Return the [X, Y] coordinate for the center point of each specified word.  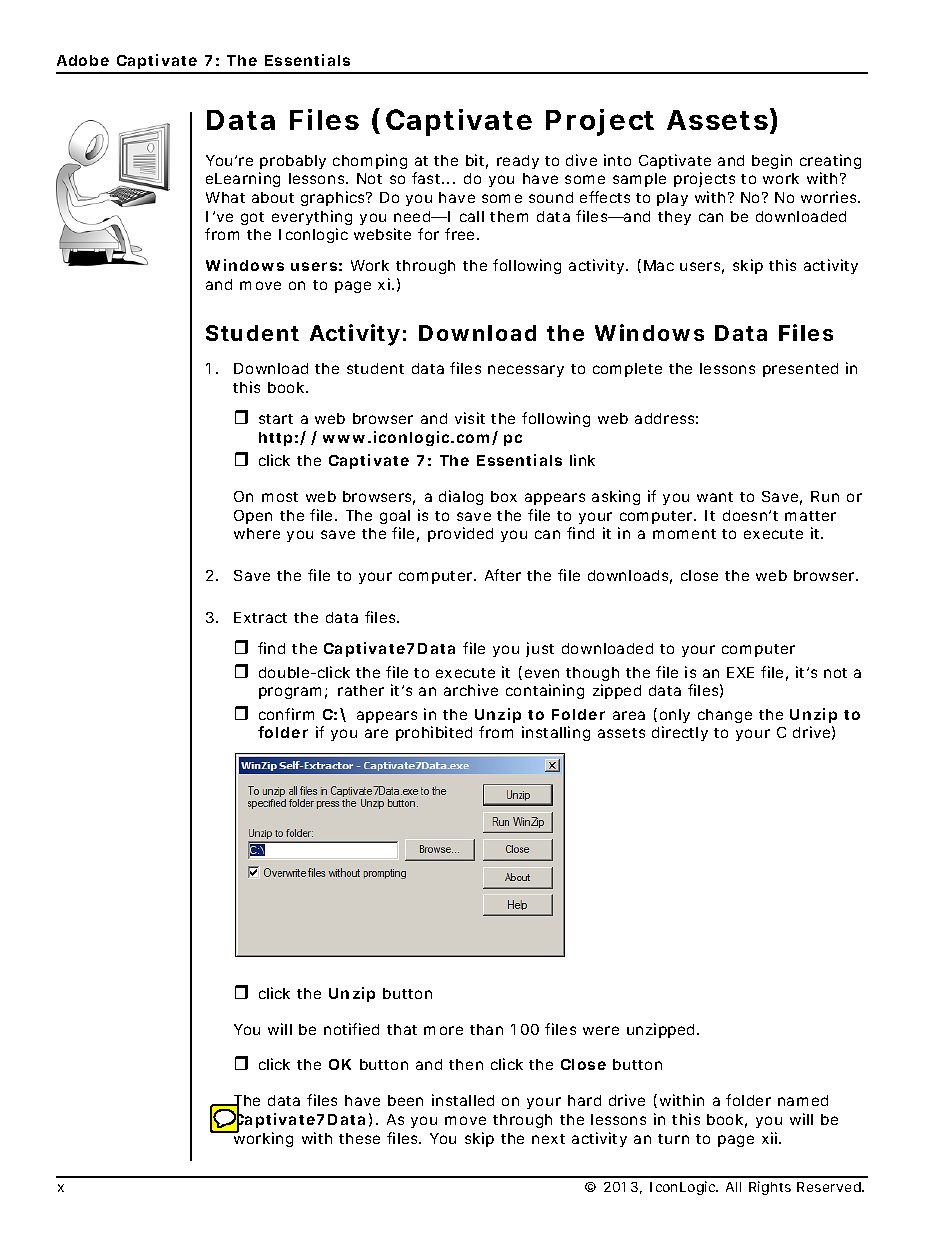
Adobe [83, 60]
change [725, 716]
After [503, 575]
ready [518, 162]
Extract [260, 617]
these [359, 1138]
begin [772, 161]
